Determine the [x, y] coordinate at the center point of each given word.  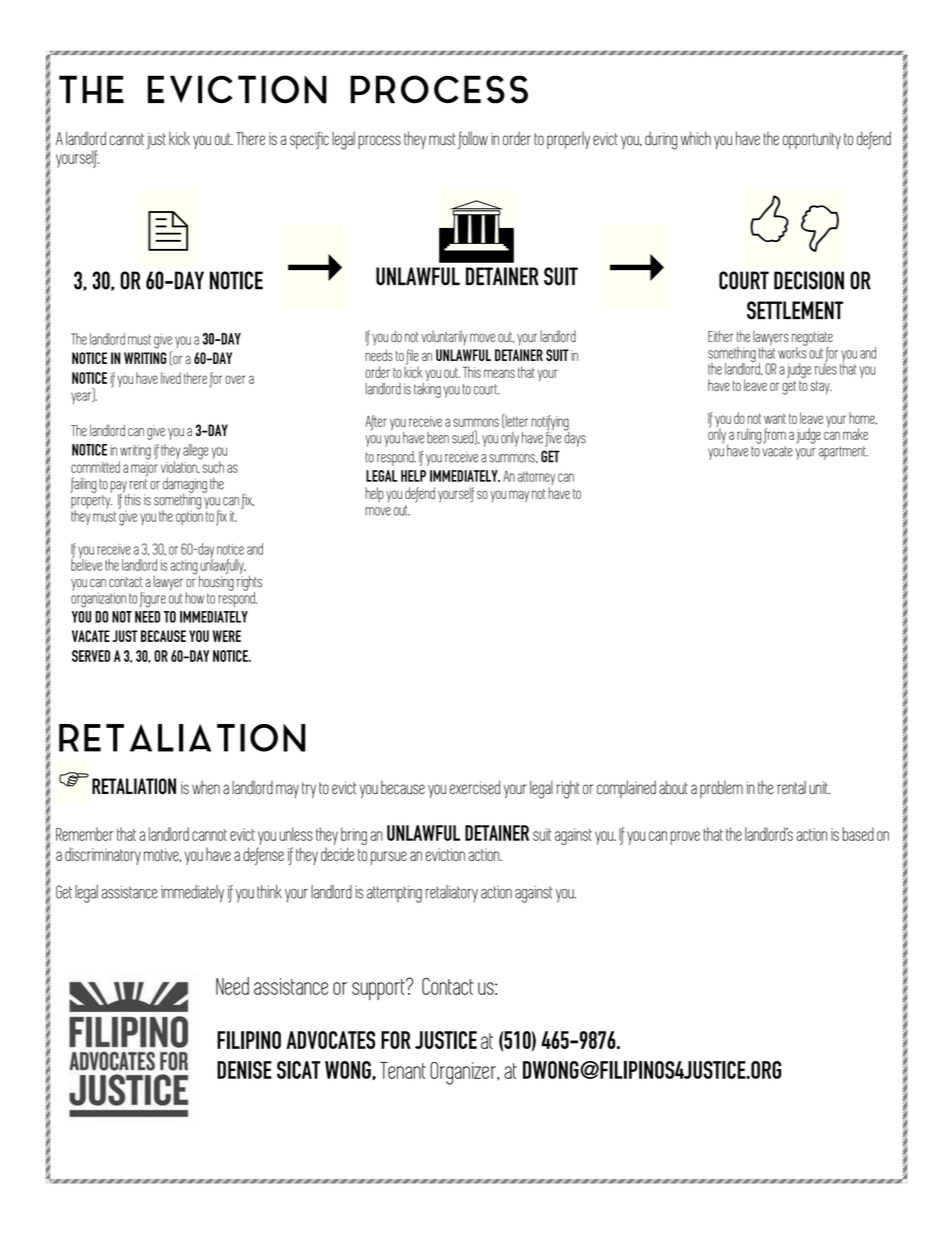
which [696, 138]
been [438, 438]
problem [721, 789]
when [206, 788]
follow [473, 140]
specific [309, 140]
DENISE [244, 1070]
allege [196, 452]
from [774, 436]
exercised [475, 787]
